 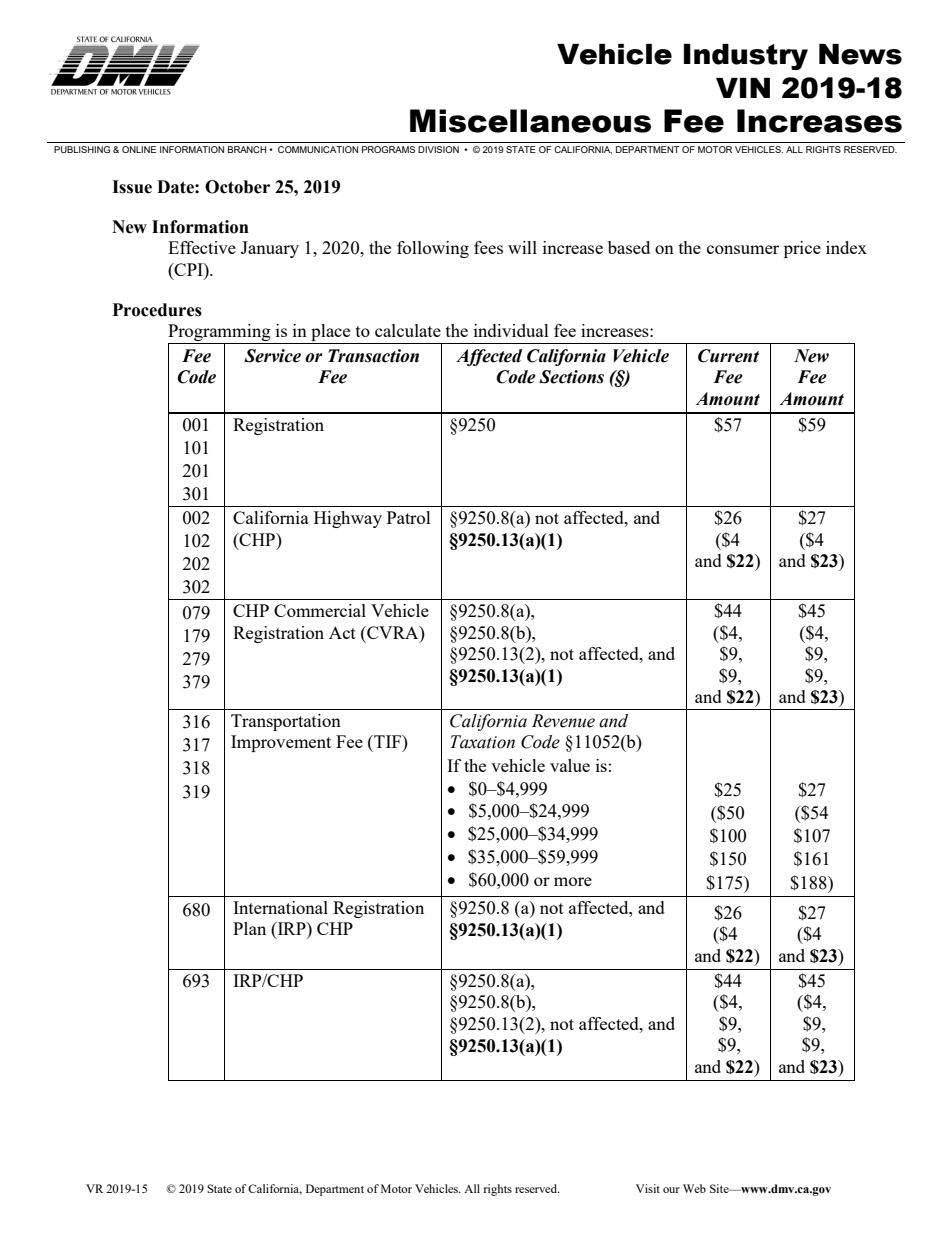 I want to click on Patrol, so click(x=409, y=517).
